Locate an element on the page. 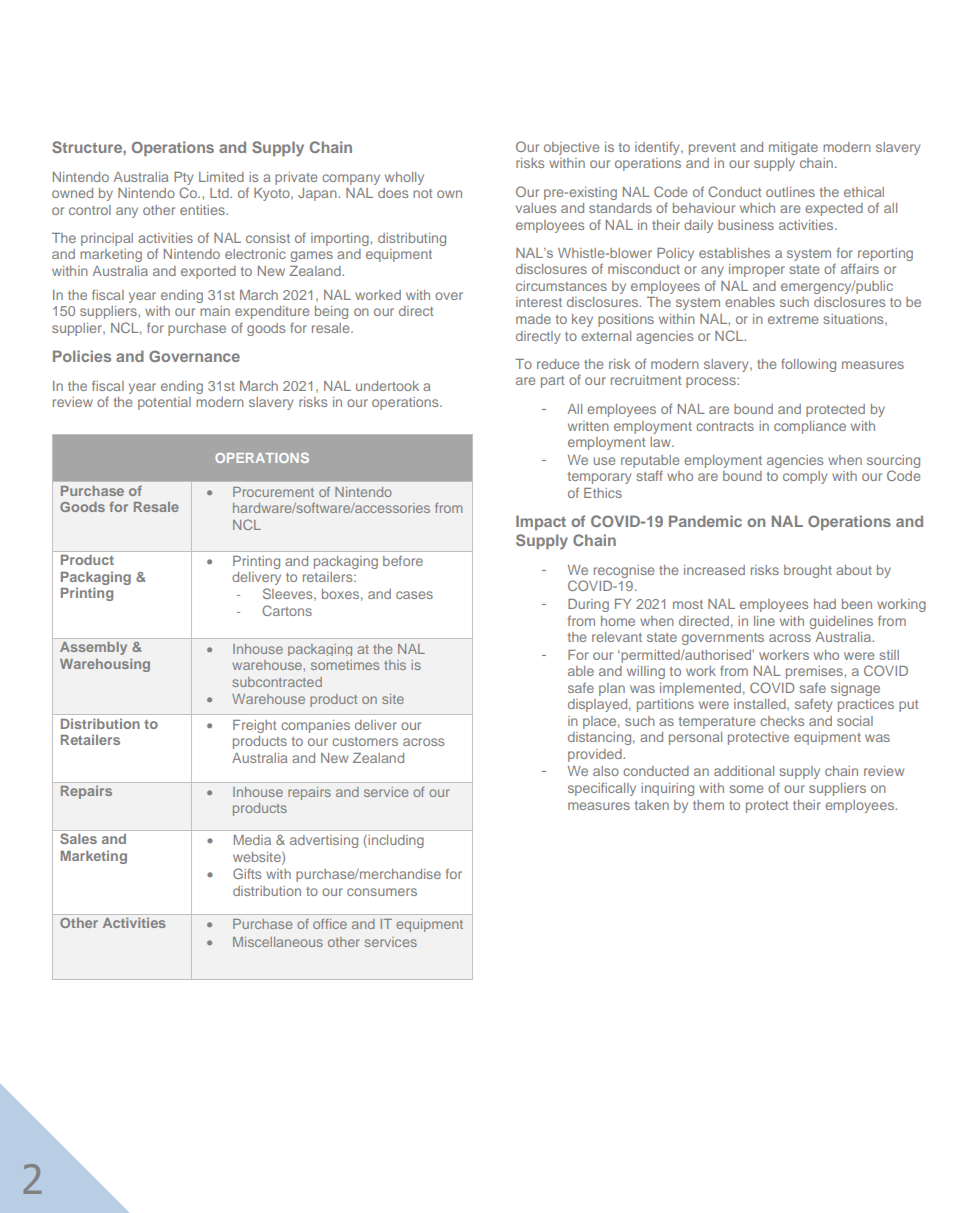 The height and width of the page is (1213, 980). Pty is located at coordinates (183, 178).
